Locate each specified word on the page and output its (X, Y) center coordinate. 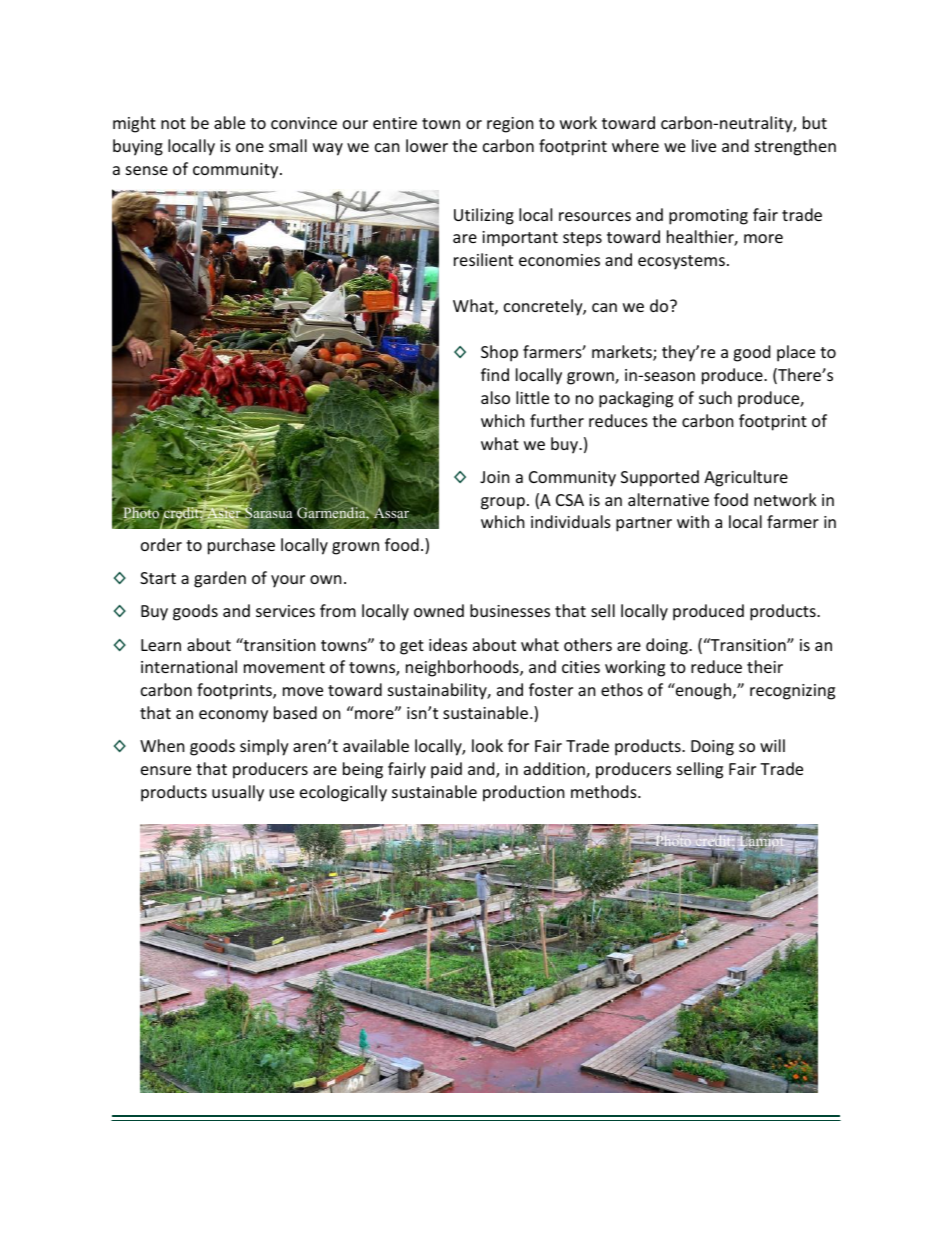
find (495, 374)
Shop (499, 353)
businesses (510, 610)
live (704, 145)
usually (238, 793)
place (796, 353)
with (693, 521)
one (250, 147)
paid (446, 770)
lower (427, 145)
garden (220, 579)
